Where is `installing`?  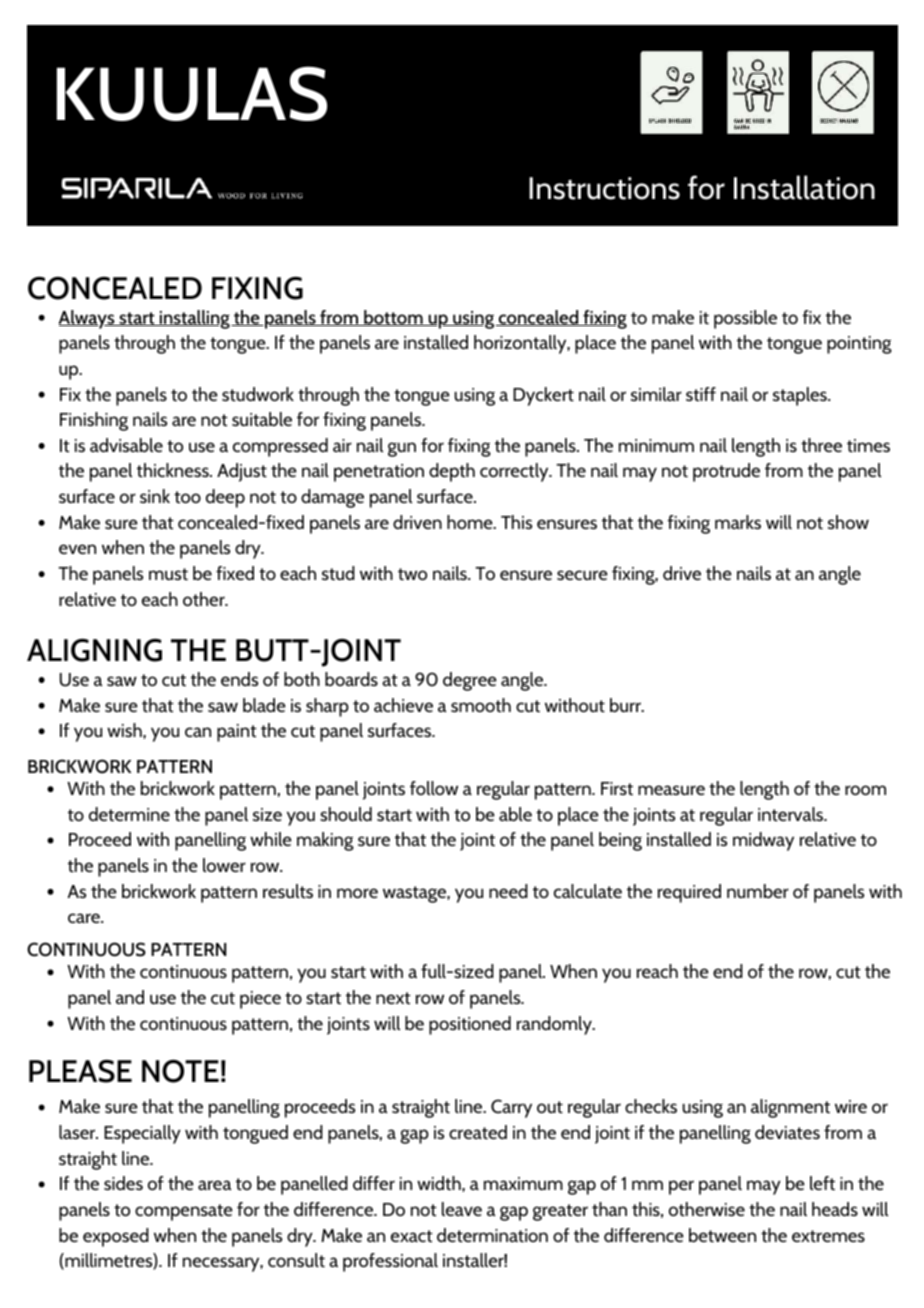
installing is located at coordinates (195, 319).
